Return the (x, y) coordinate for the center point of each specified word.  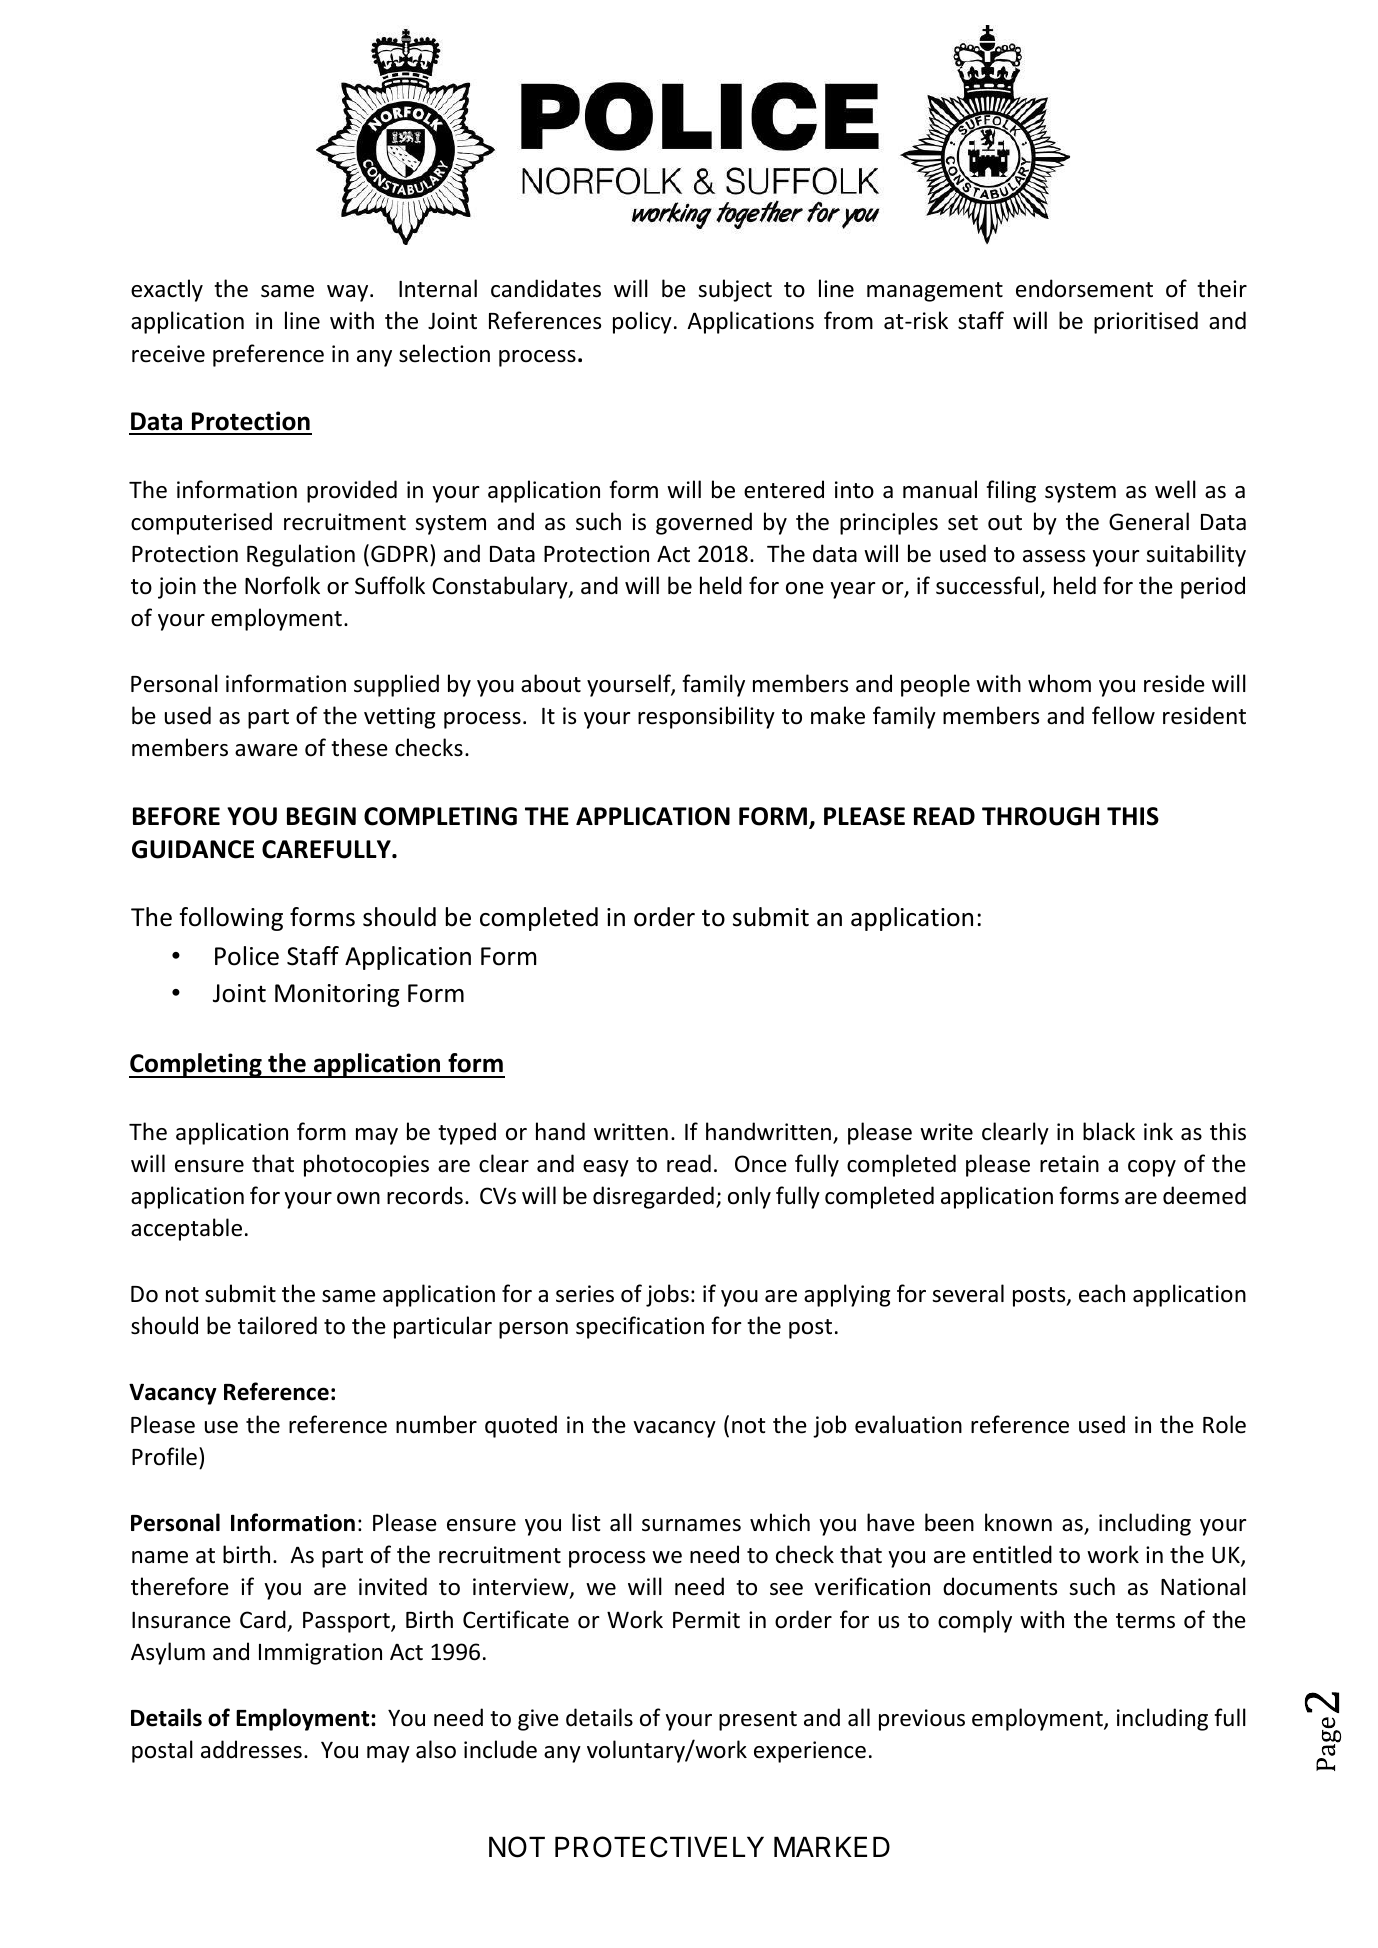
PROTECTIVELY (659, 1847)
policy (642, 322)
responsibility (706, 717)
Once (761, 1164)
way (349, 293)
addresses (251, 1749)
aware (266, 750)
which (780, 1522)
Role (1224, 1424)
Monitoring (337, 995)
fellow (1123, 715)
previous (922, 1720)
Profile (164, 1456)
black (1109, 1131)
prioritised (1146, 322)
